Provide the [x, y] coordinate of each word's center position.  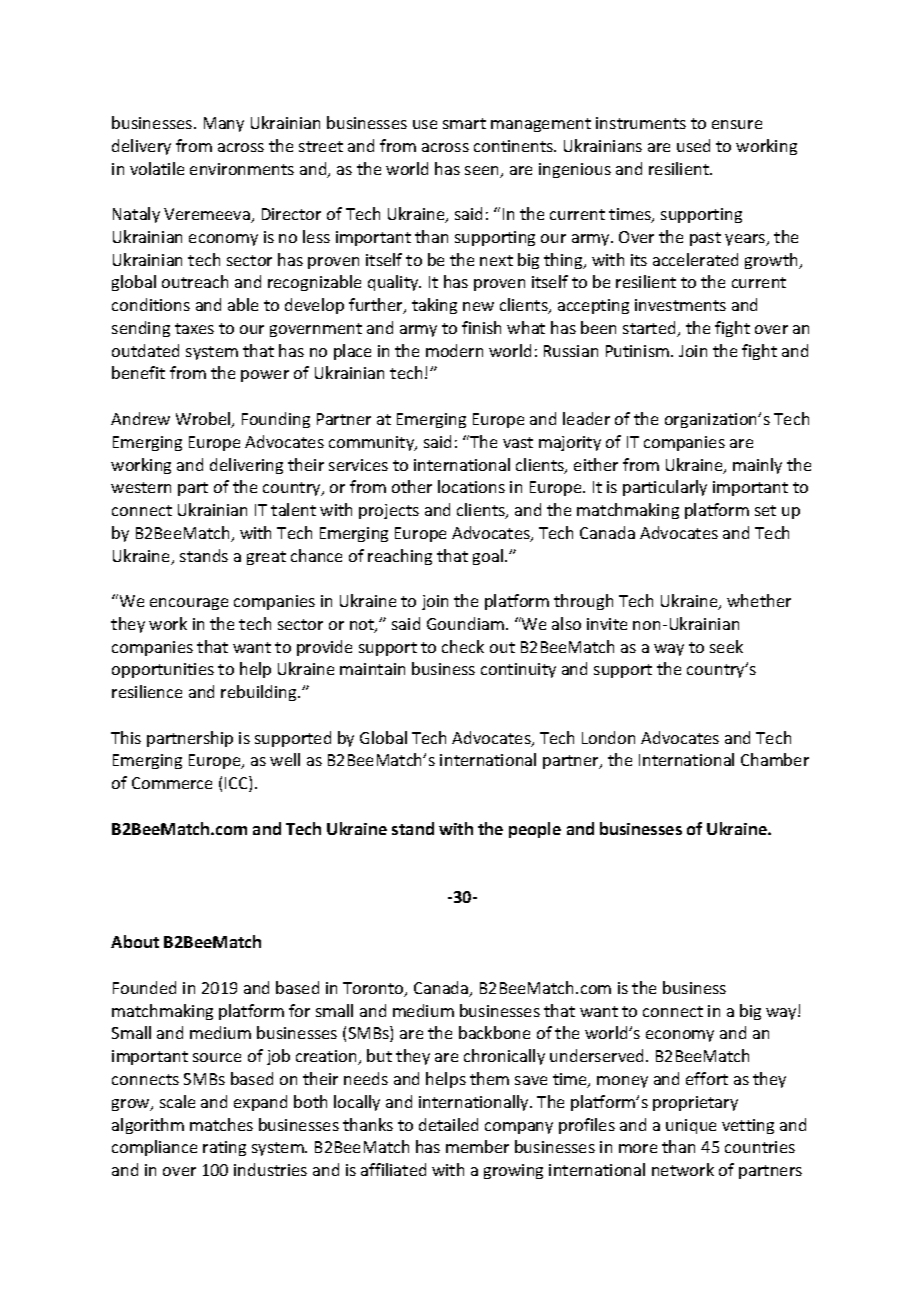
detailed [448, 1124]
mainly [757, 466]
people [535, 830]
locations [471, 486]
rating [224, 1148]
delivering [246, 466]
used [693, 145]
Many [224, 124]
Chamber [775, 759]
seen [483, 172]
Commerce [172, 783]
